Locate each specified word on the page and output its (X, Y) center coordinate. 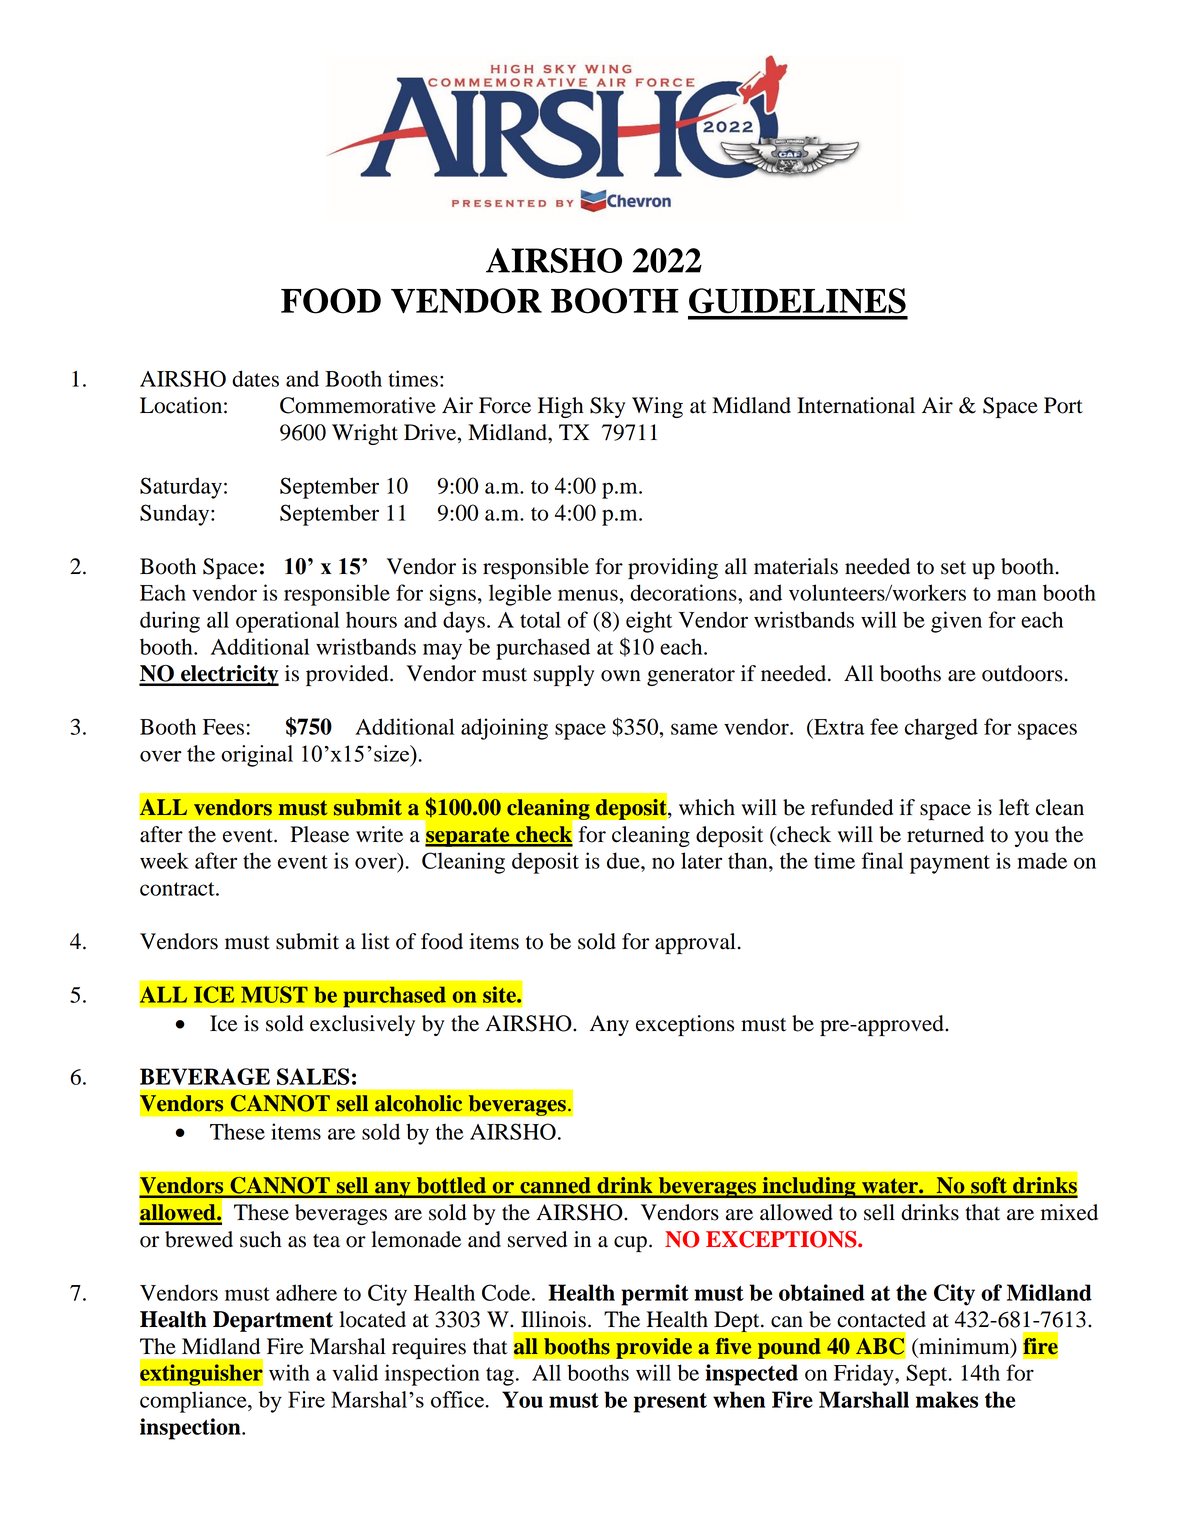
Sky (607, 407)
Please (319, 834)
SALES (313, 1076)
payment (950, 864)
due (624, 860)
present (670, 1403)
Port (1063, 405)
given (956, 622)
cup (630, 1244)
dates (255, 378)
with (289, 1372)
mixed (1069, 1212)
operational (287, 622)
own (621, 676)
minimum (964, 1347)
